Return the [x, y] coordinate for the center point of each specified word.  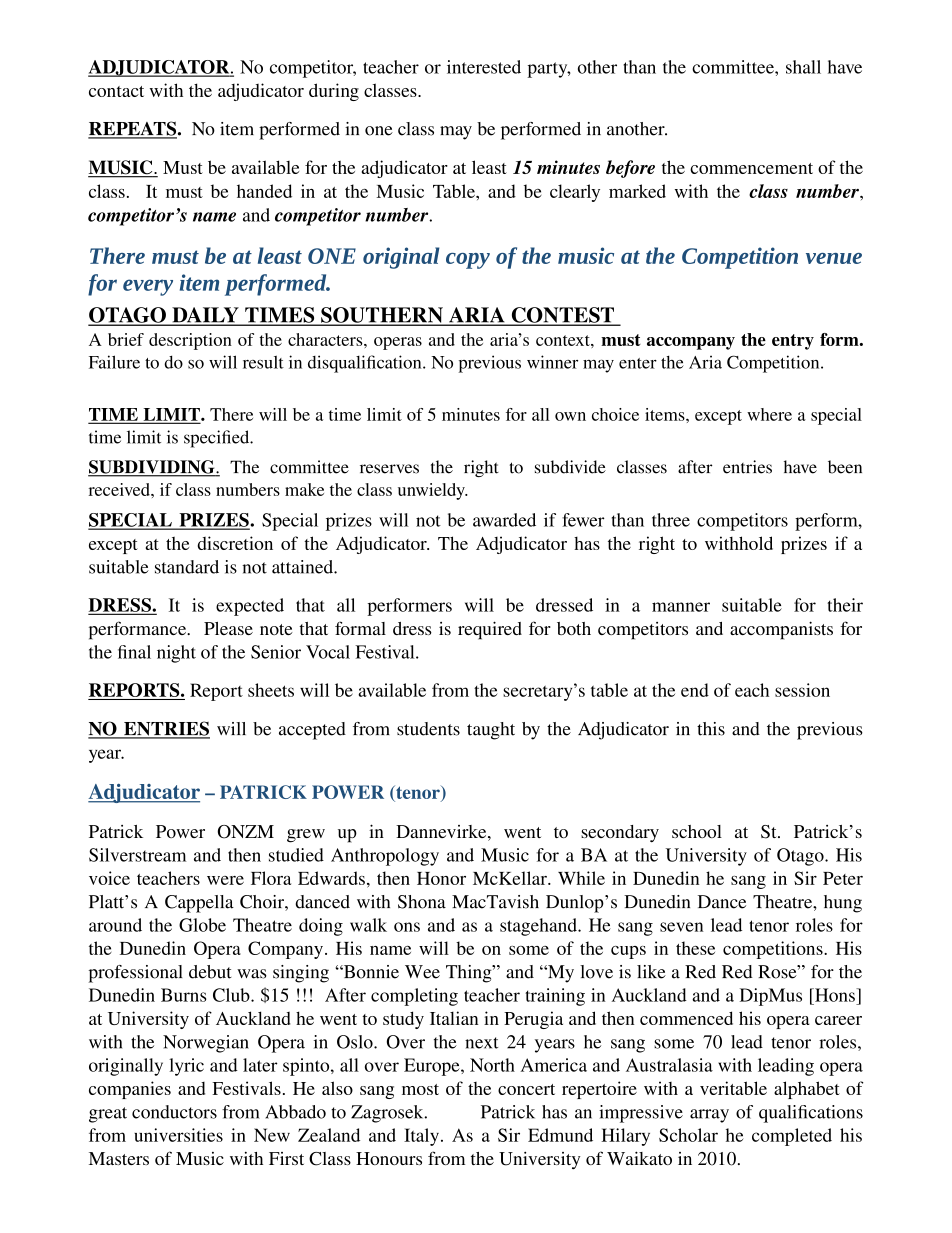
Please [228, 628]
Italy [421, 1137]
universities [178, 1135]
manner [681, 607]
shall [803, 67]
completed [792, 1137]
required [490, 630]
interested [484, 67]
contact [116, 91]
